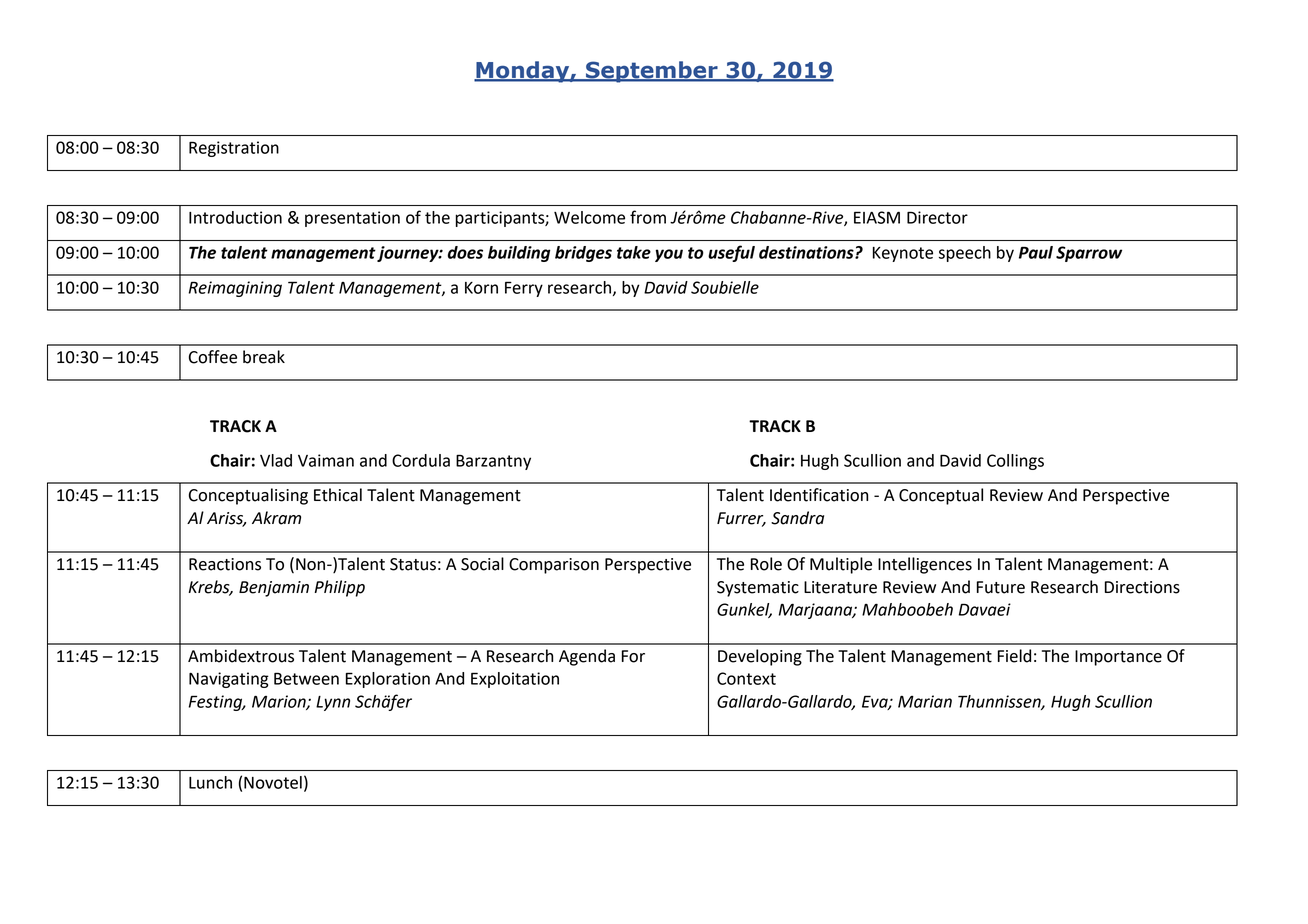 The height and width of the document is (924, 1308). I want to click on Identification, so click(819, 495).
